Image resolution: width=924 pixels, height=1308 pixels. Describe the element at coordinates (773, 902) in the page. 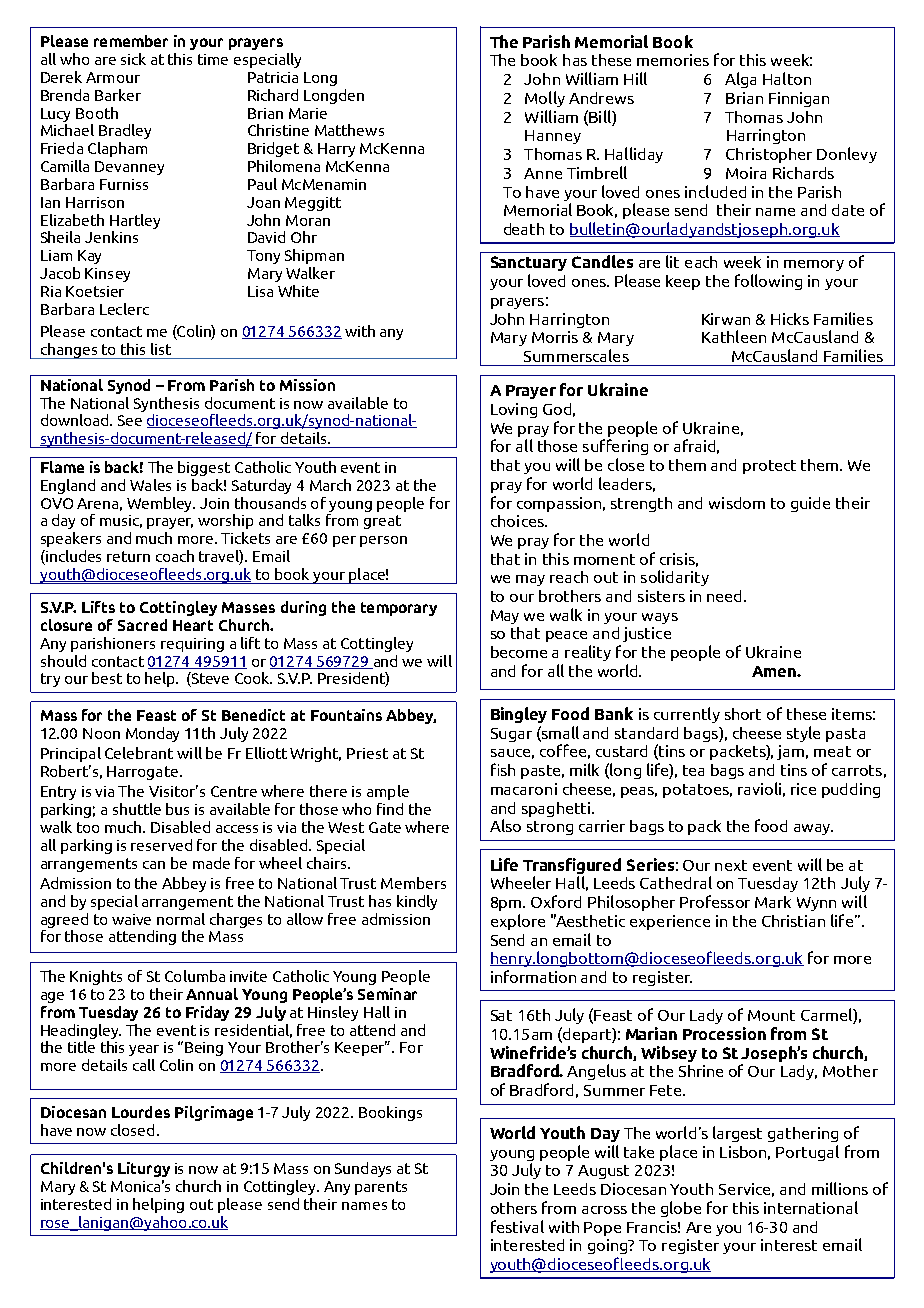

I see `Mark` at that location.
